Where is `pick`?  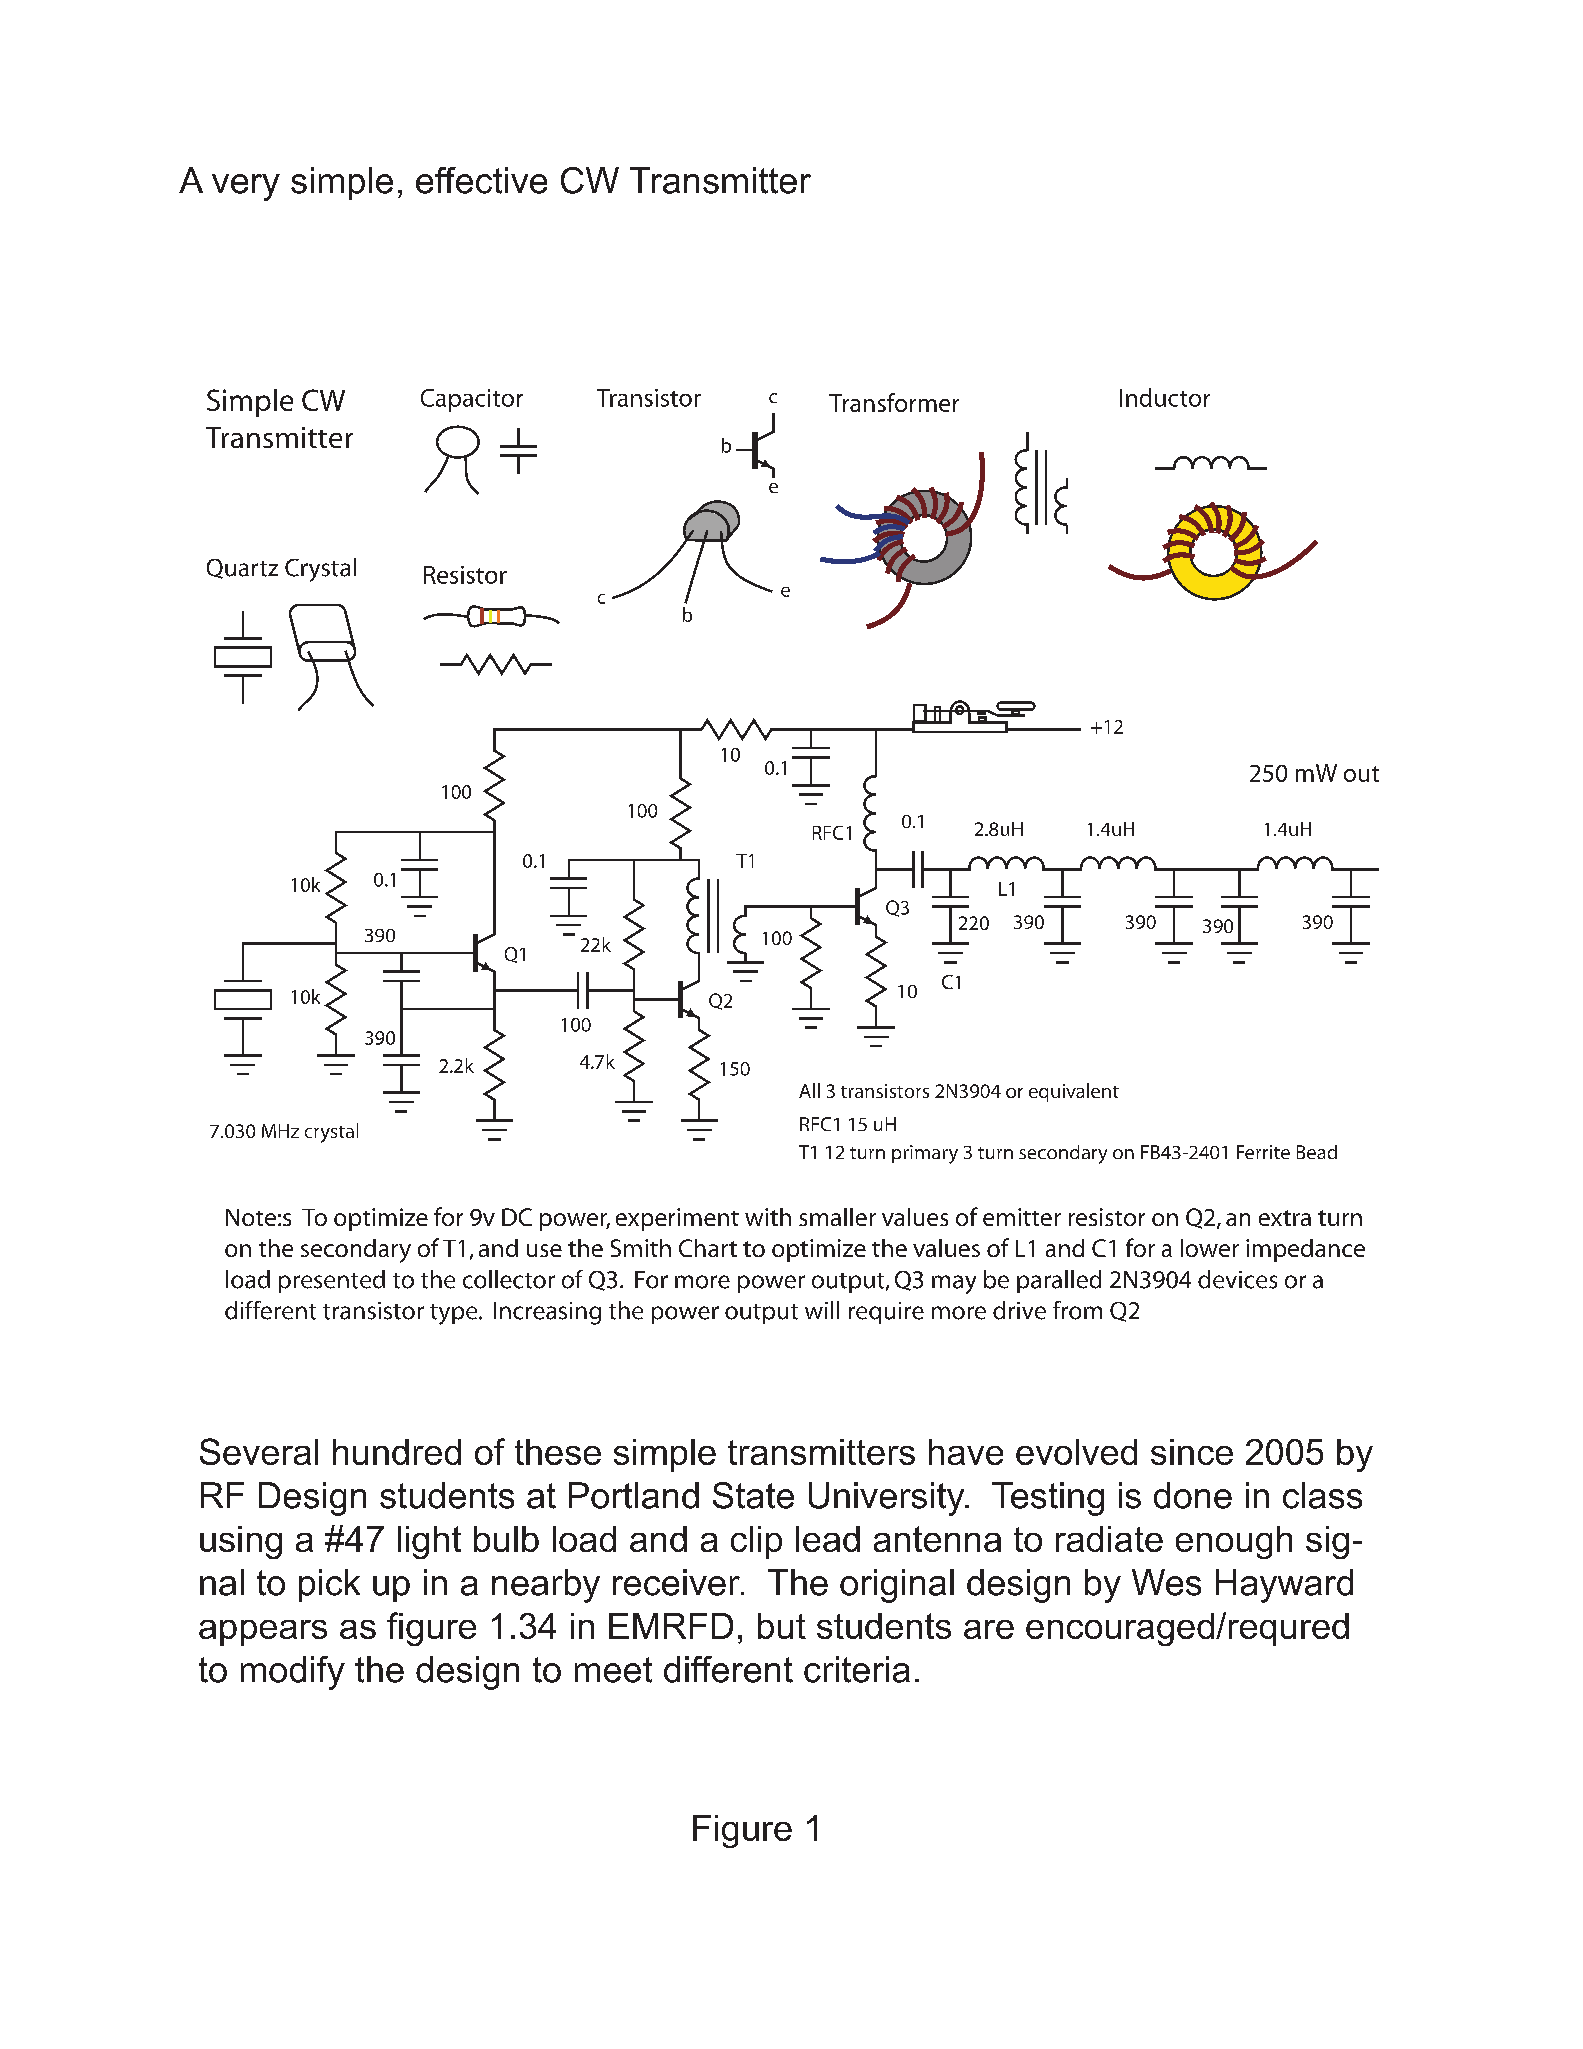
pick is located at coordinates (329, 1585).
